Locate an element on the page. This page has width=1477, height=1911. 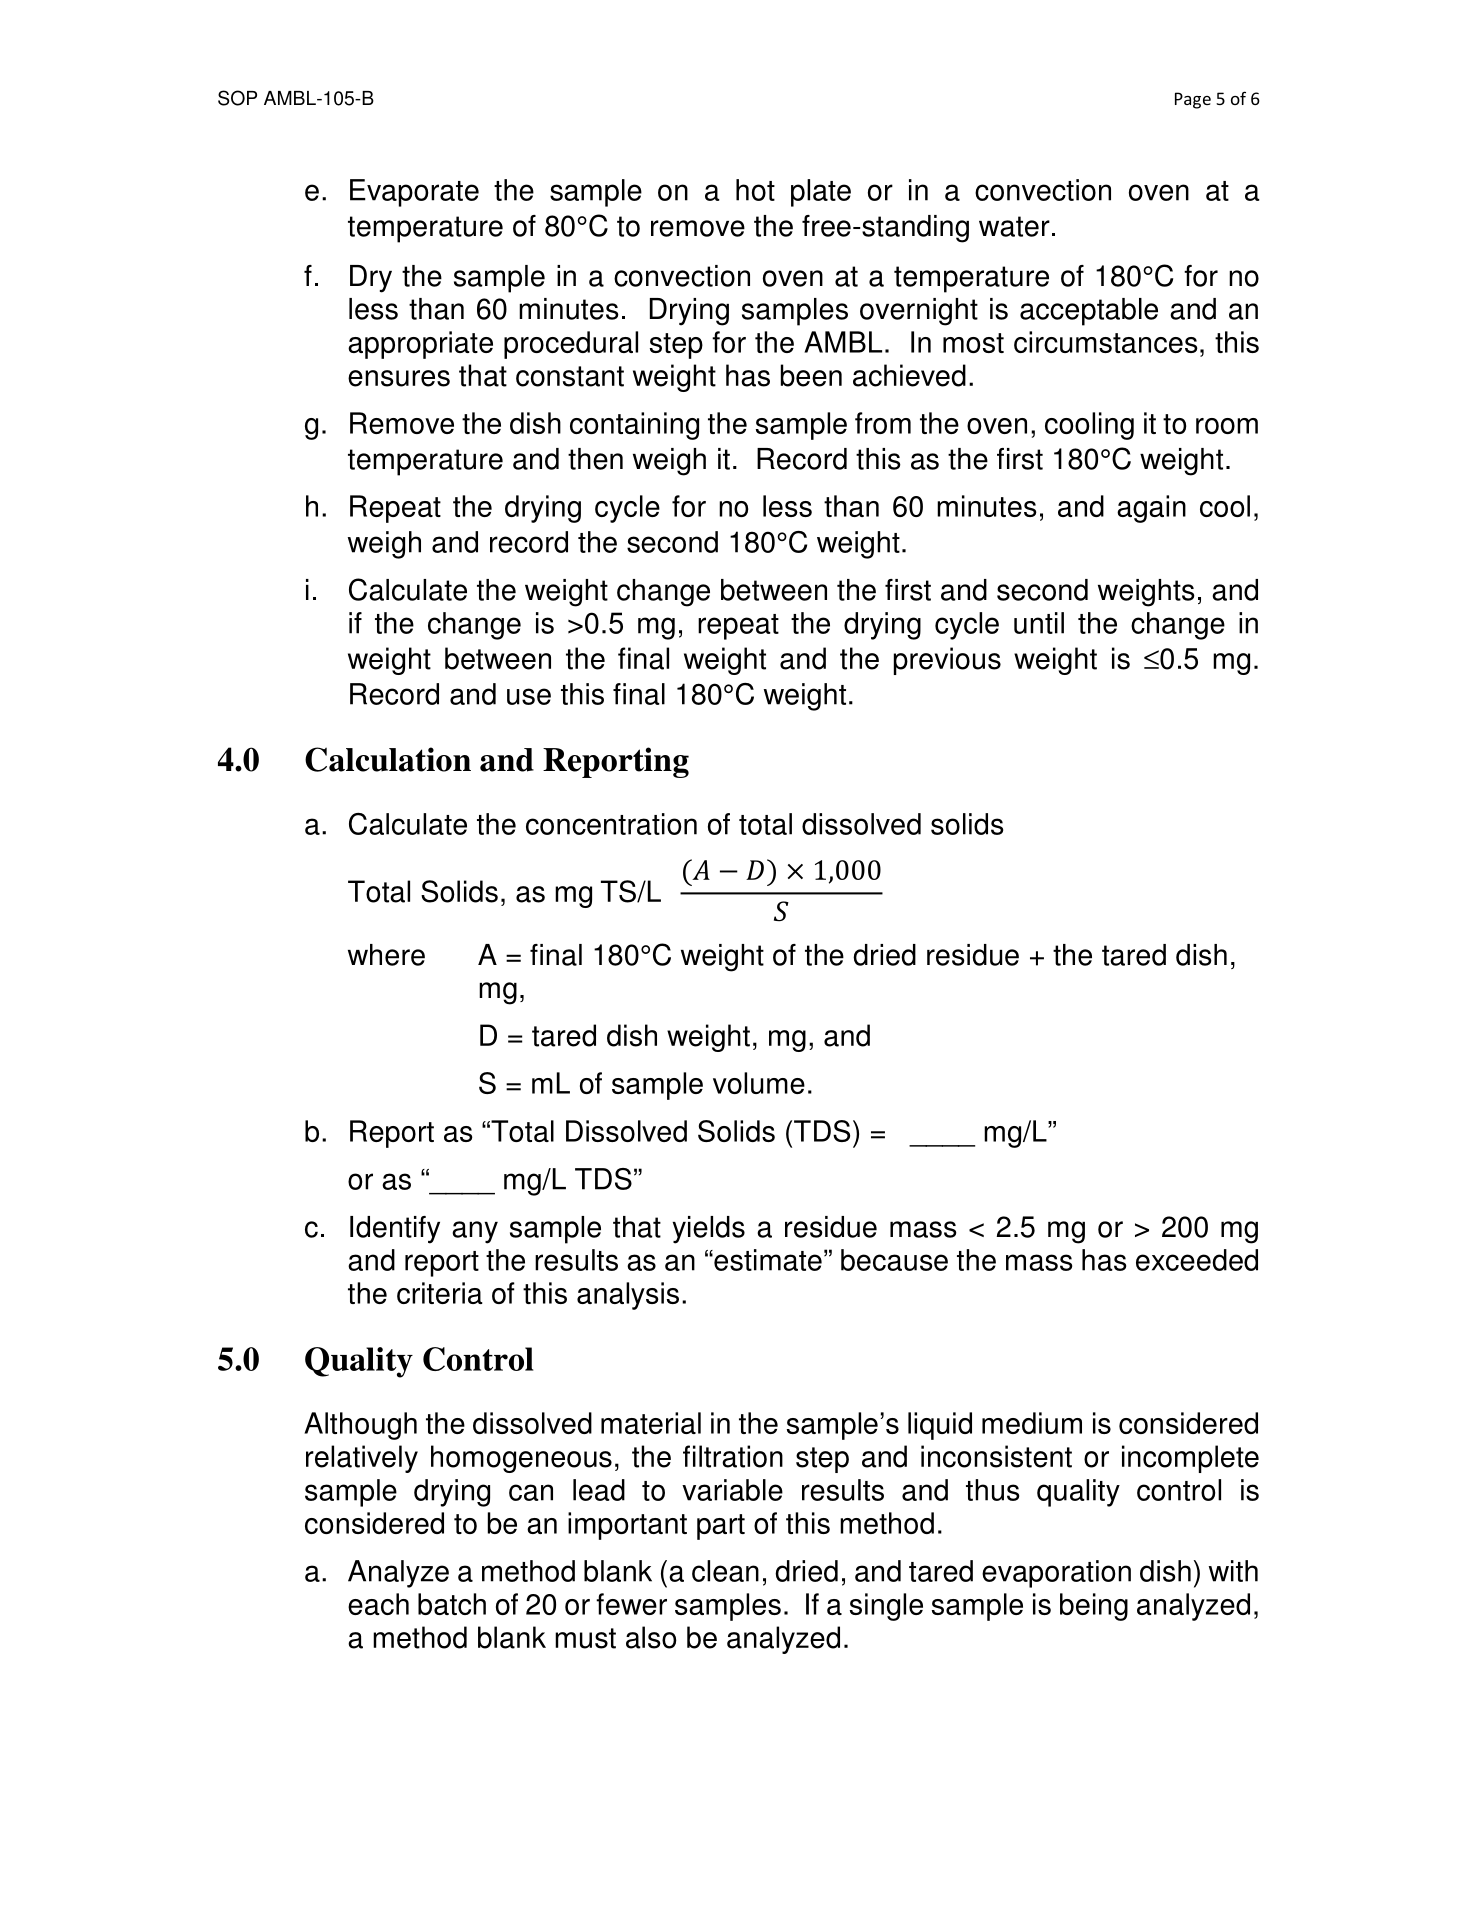
exceeded is located at coordinates (1197, 1260).
